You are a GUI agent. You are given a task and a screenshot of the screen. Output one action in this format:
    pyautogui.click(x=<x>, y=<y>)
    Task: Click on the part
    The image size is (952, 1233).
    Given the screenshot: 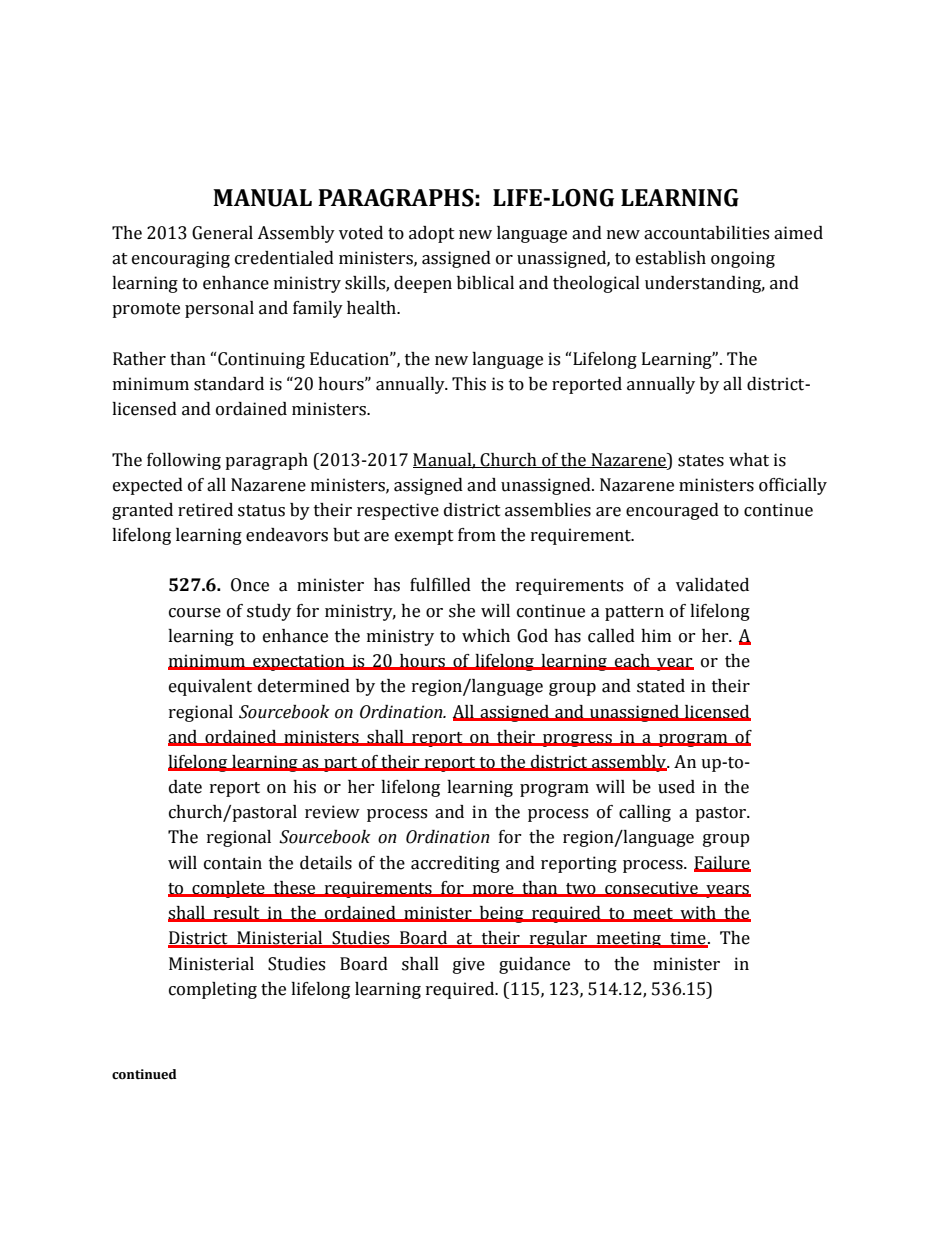 What is the action you would take?
    pyautogui.click(x=341, y=764)
